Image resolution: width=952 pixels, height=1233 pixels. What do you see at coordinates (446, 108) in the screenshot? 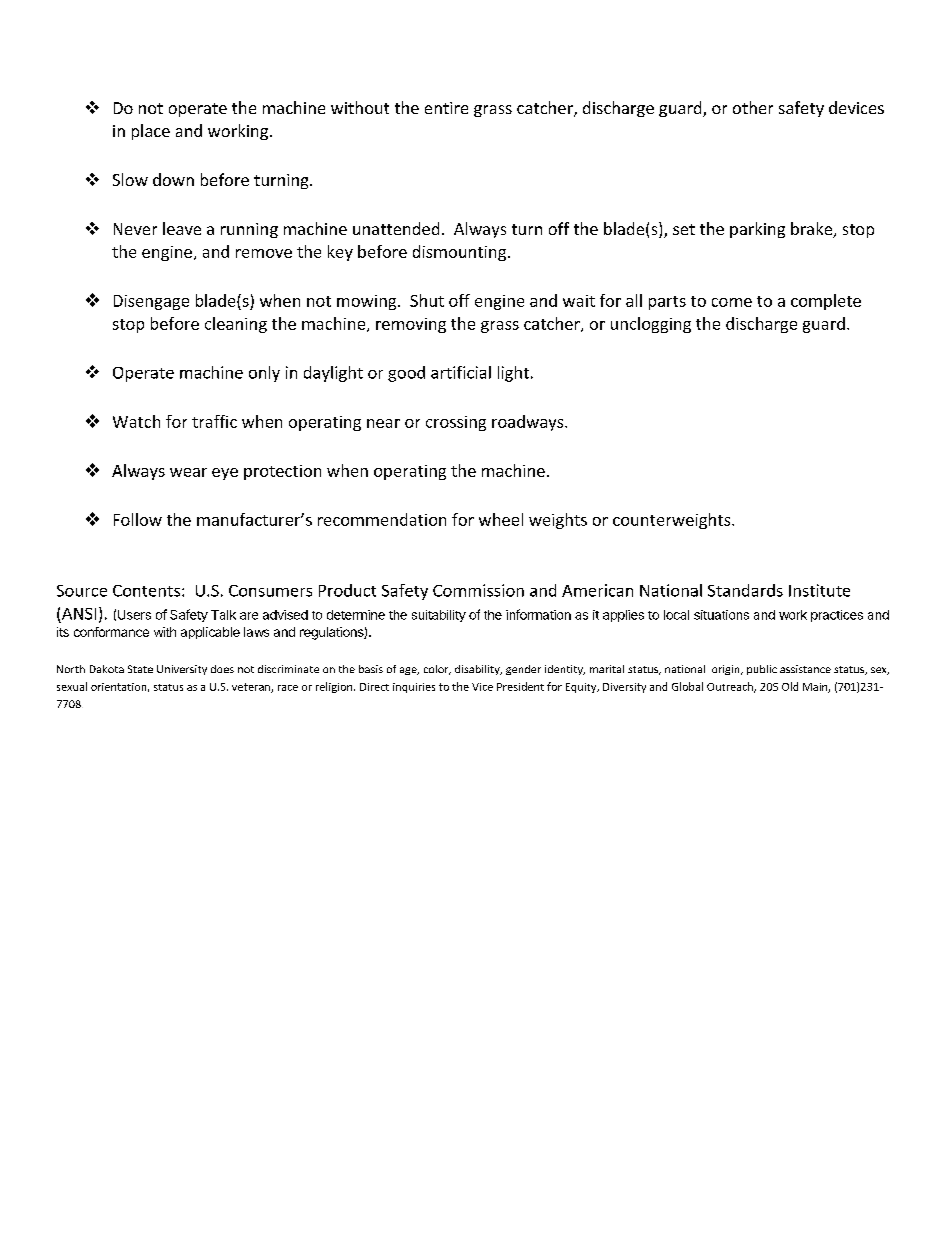
I see `entire` at bounding box center [446, 108].
